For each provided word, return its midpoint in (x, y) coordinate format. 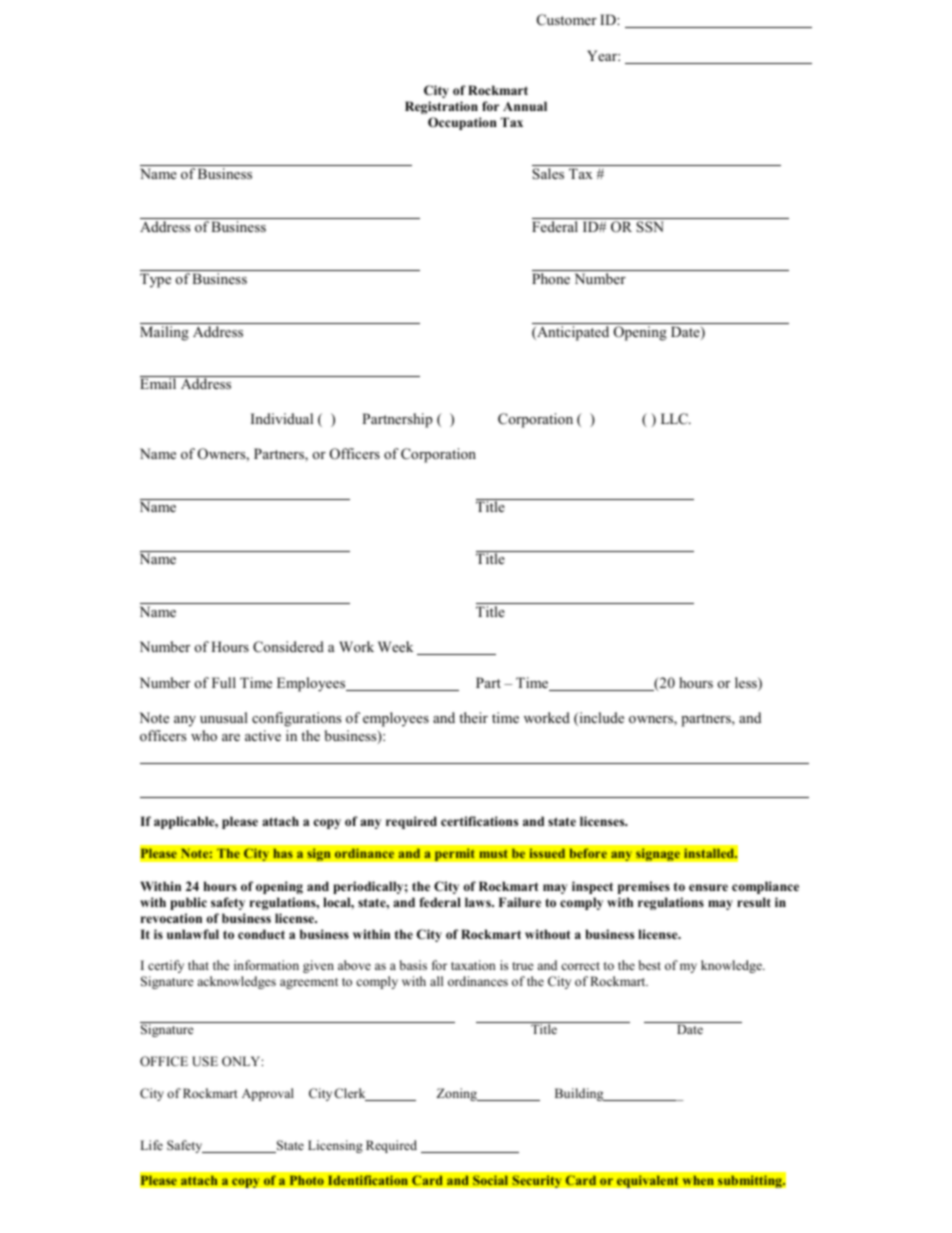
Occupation (462, 123)
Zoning (458, 1094)
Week (395, 646)
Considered (288, 647)
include (600, 719)
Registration (441, 107)
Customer (567, 20)
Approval (268, 1094)
